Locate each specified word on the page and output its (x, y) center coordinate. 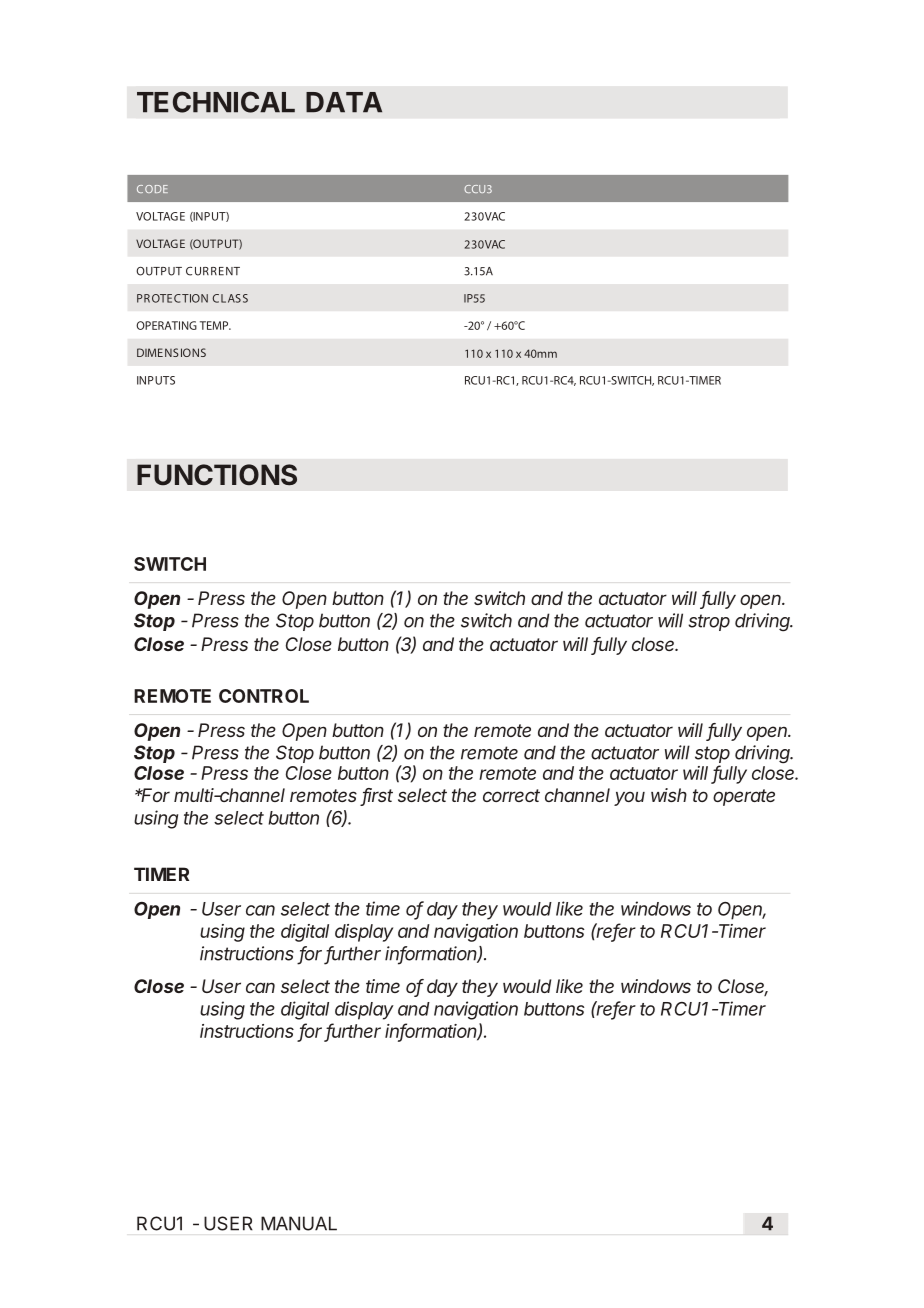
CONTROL (264, 696)
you (629, 798)
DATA (344, 102)
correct (511, 795)
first (377, 796)
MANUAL (299, 1223)
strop (709, 622)
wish (669, 795)
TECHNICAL (216, 102)
